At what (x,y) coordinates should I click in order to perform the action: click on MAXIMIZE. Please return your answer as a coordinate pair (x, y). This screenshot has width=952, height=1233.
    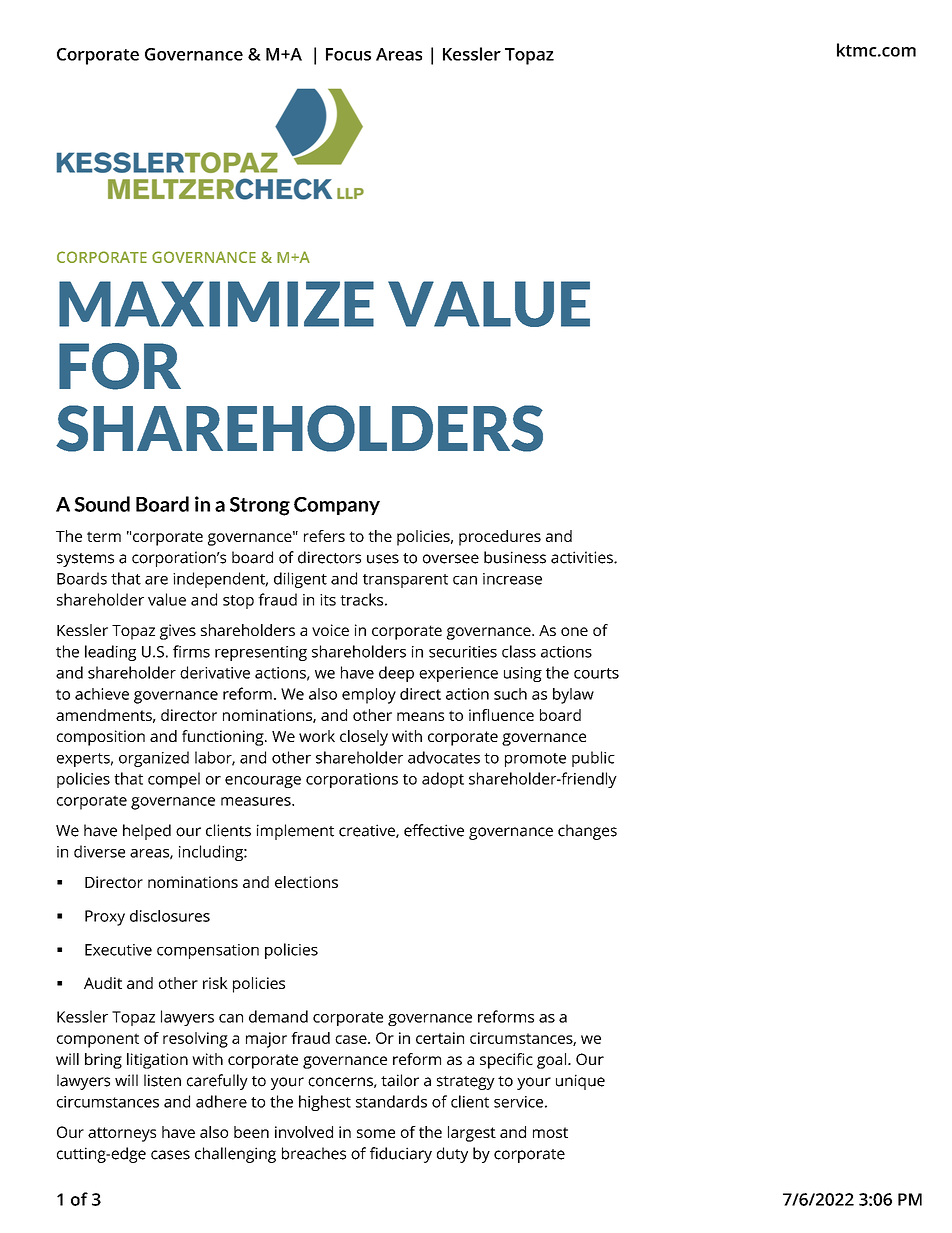
    Looking at the image, I should click on (216, 304).
